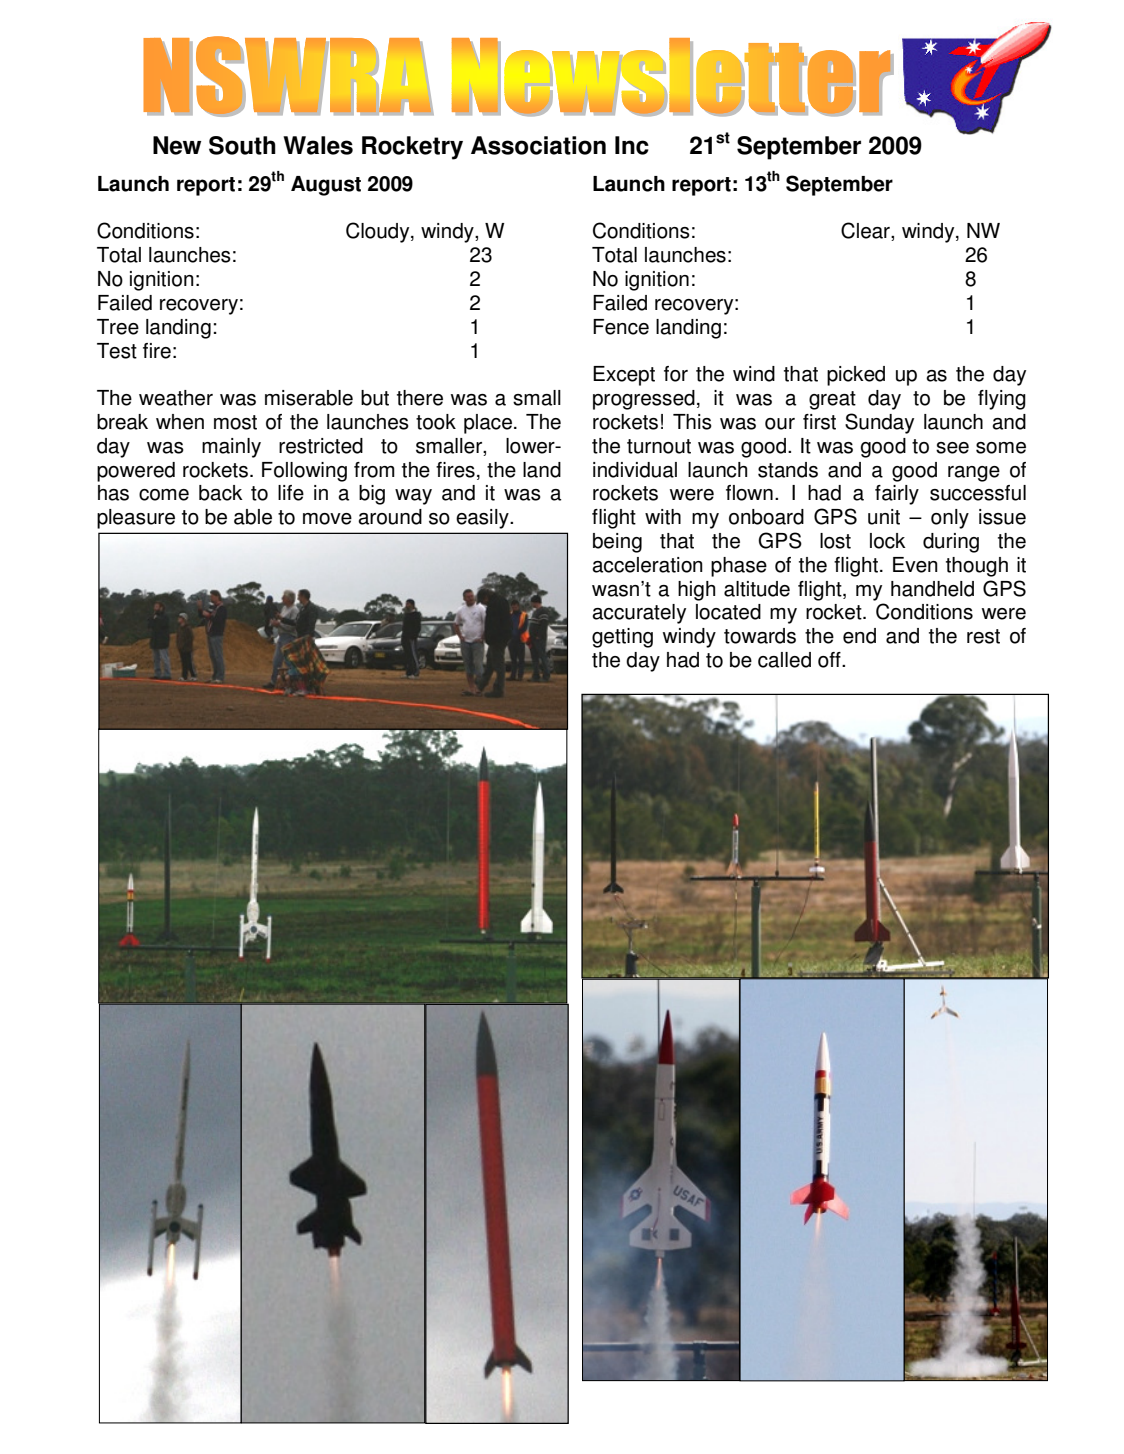  I want to click on weather, so click(176, 398).
